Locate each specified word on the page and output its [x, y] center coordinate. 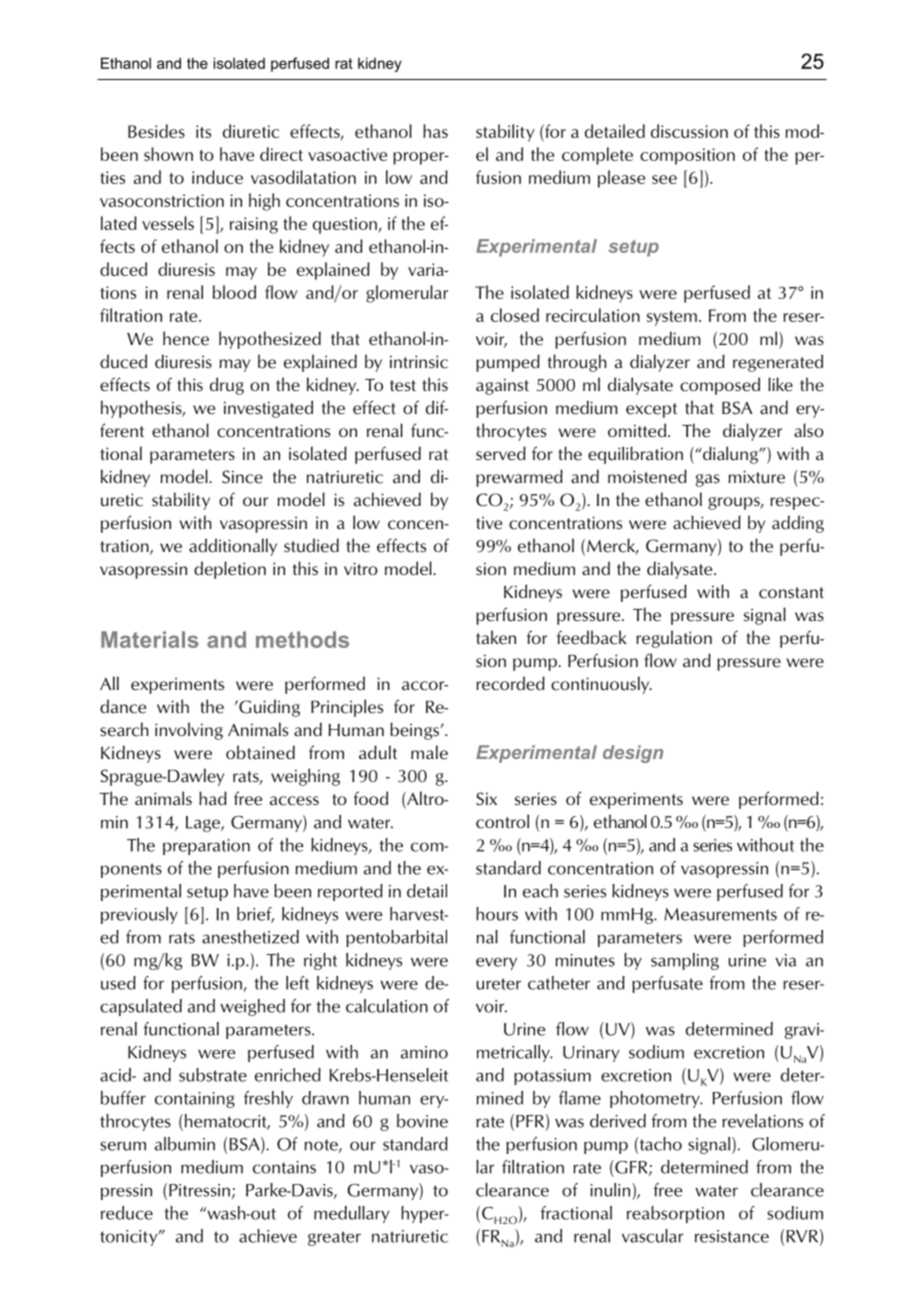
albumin [185, 1144]
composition [687, 156]
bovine [422, 1121]
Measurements [721, 914]
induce [217, 177]
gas [708, 480]
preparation [206, 847]
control [502, 821]
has [435, 131]
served [501, 453]
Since [242, 477]
